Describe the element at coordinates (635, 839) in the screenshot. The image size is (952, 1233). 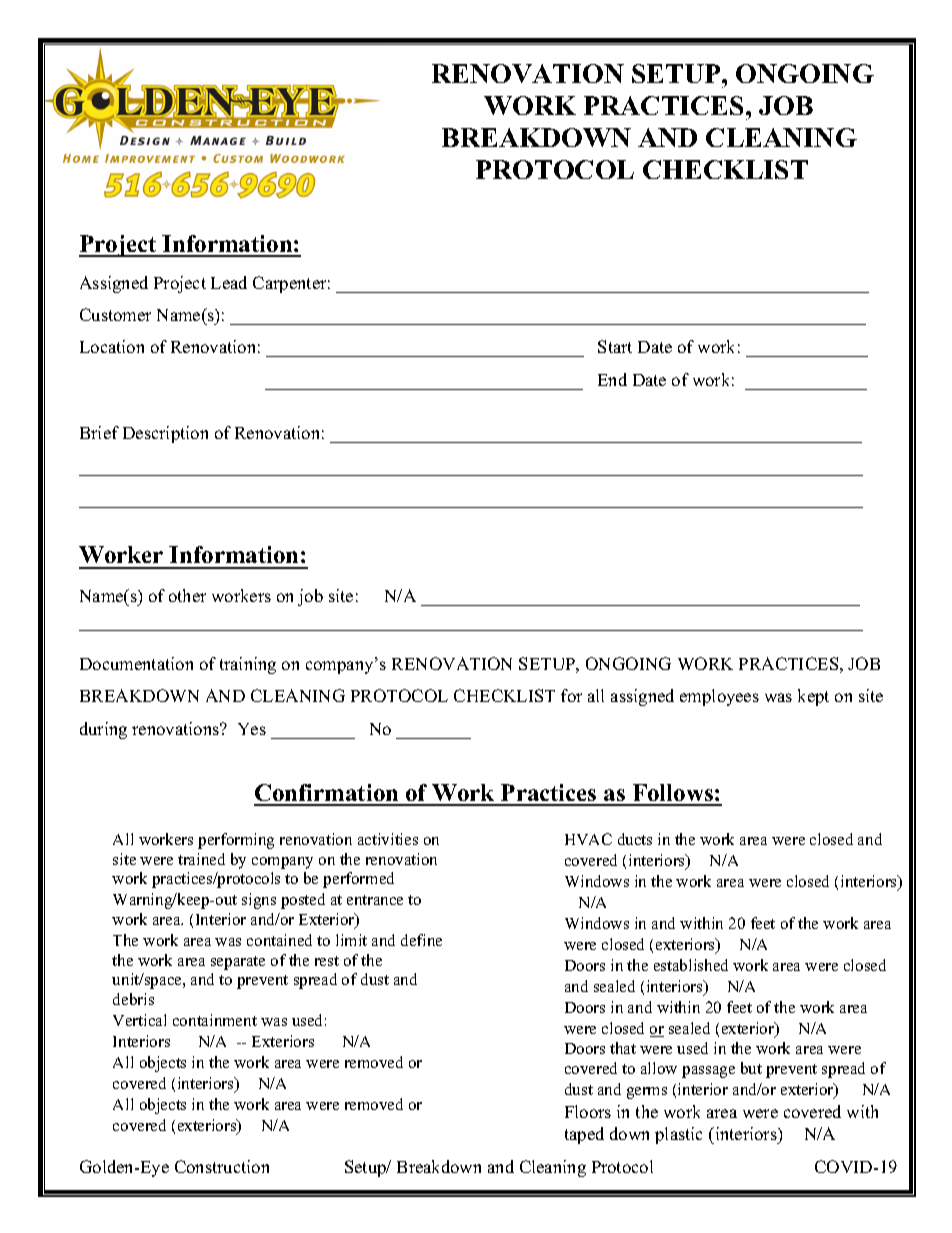
I see `ducts` at that location.
